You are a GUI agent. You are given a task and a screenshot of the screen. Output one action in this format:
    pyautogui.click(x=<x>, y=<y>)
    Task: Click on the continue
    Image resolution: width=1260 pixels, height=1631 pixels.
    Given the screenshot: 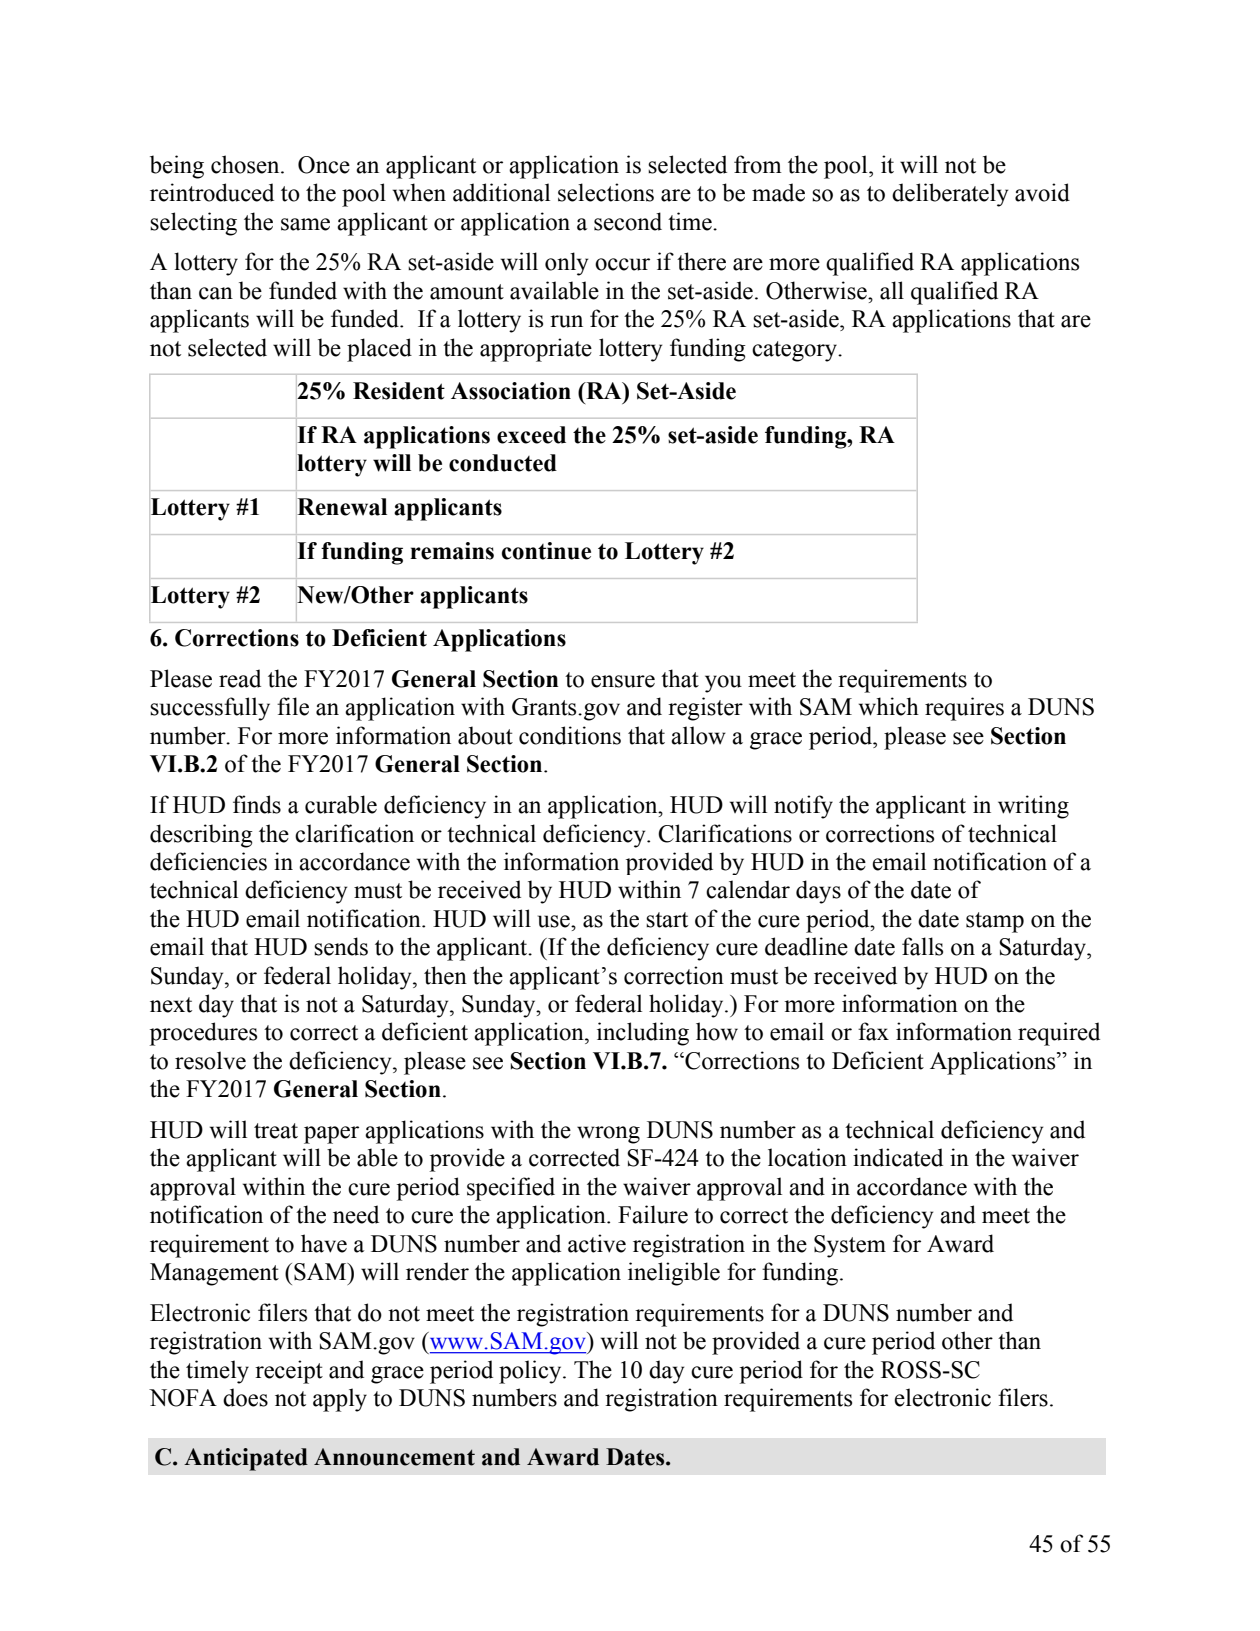 What is the action you would take?
    pyautogui.click(x=546, y=551)
